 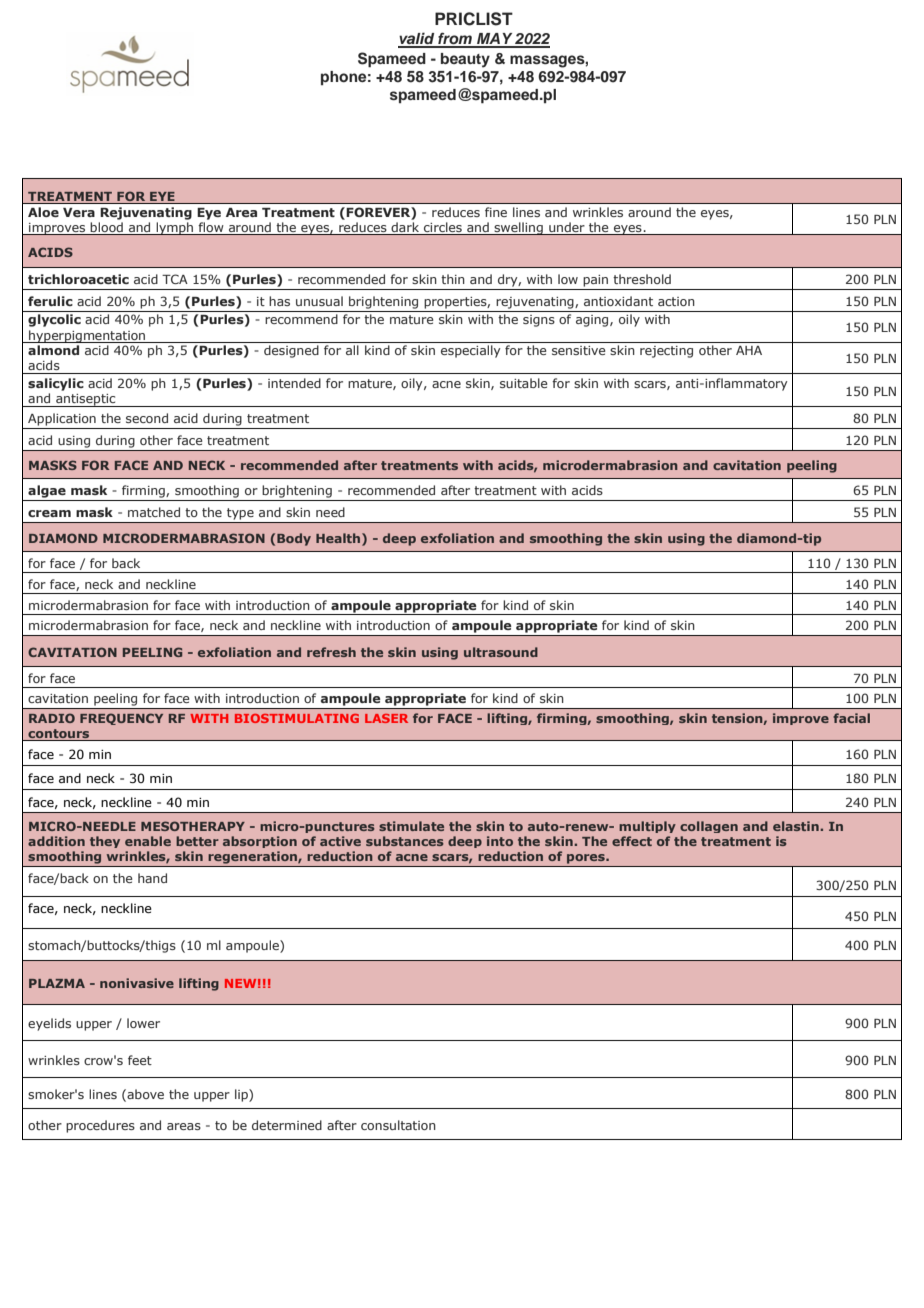 I want to click on effect, so click(x=632, y=841).
